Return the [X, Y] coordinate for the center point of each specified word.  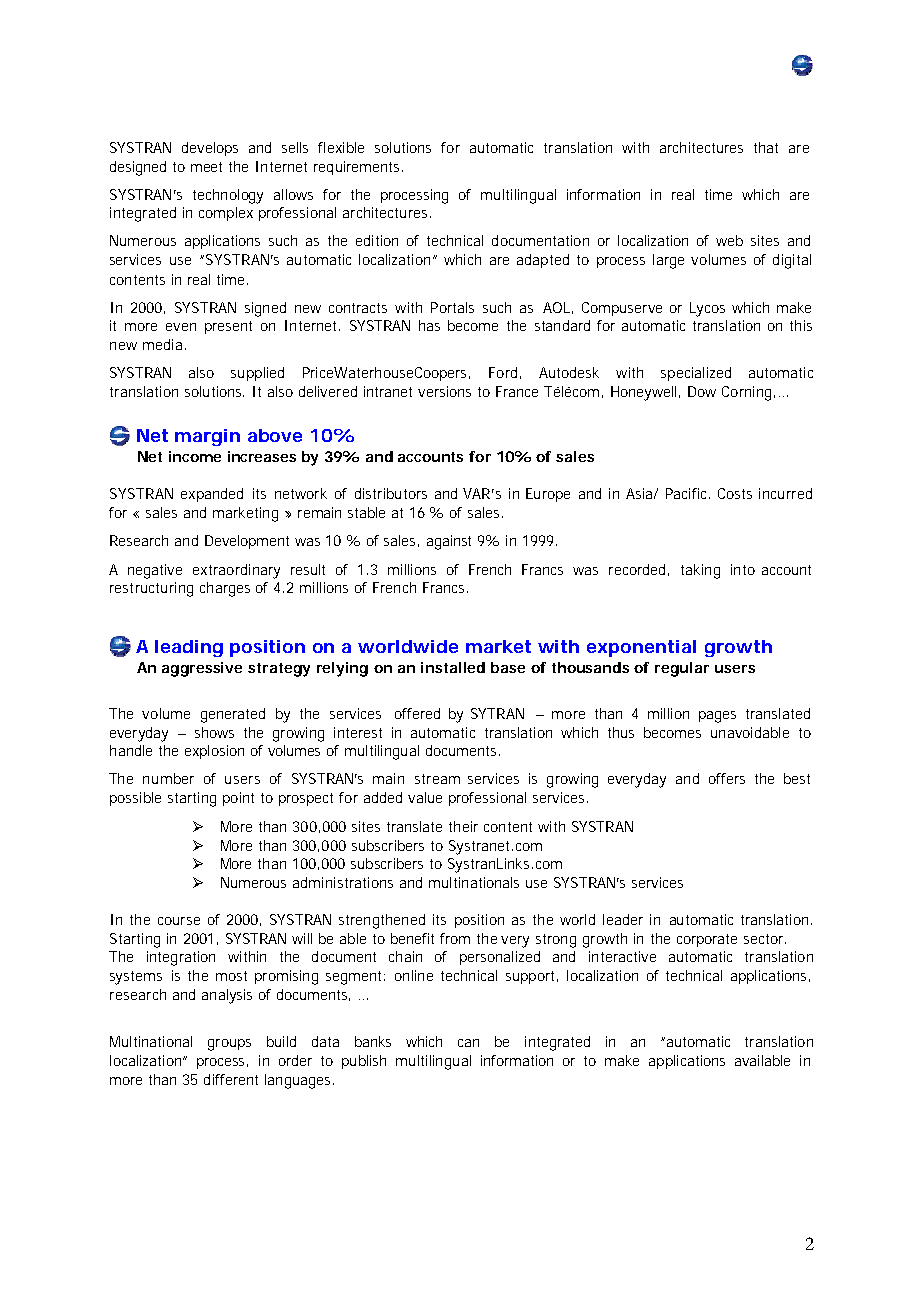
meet [206, 167]
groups [229, 1045]
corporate [707, 940]
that [766, 147]
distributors [391, 493]
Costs [735, 493]
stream [437, 779]
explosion [214, 752]
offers [727, 778]
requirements [356, 168]
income [195, 456]
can [468, 1043]
